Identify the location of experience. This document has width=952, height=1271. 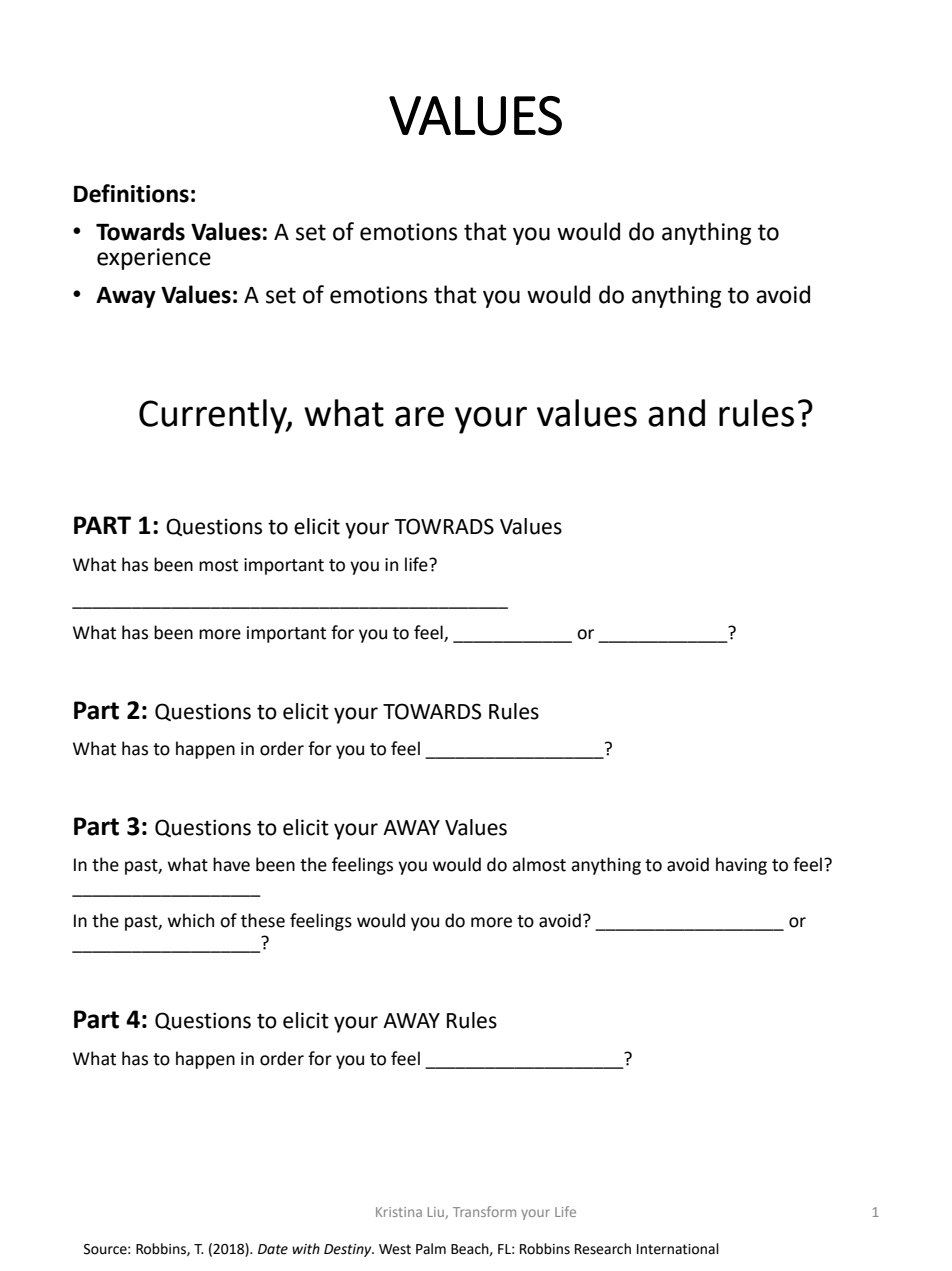
(154, 259).
